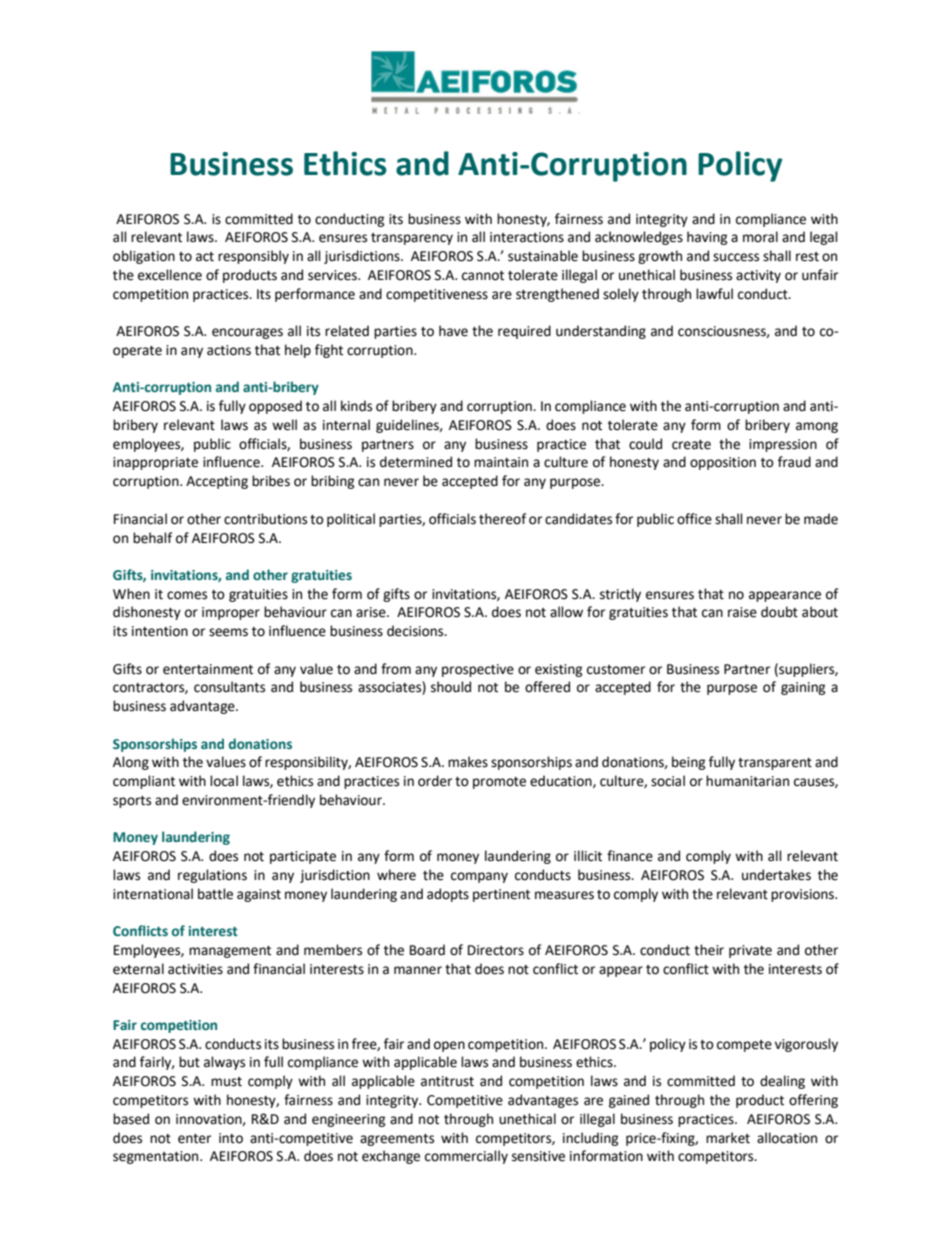 This screenshot has height=1233, width=952. I want to click on regulations, so click(212, 876).
